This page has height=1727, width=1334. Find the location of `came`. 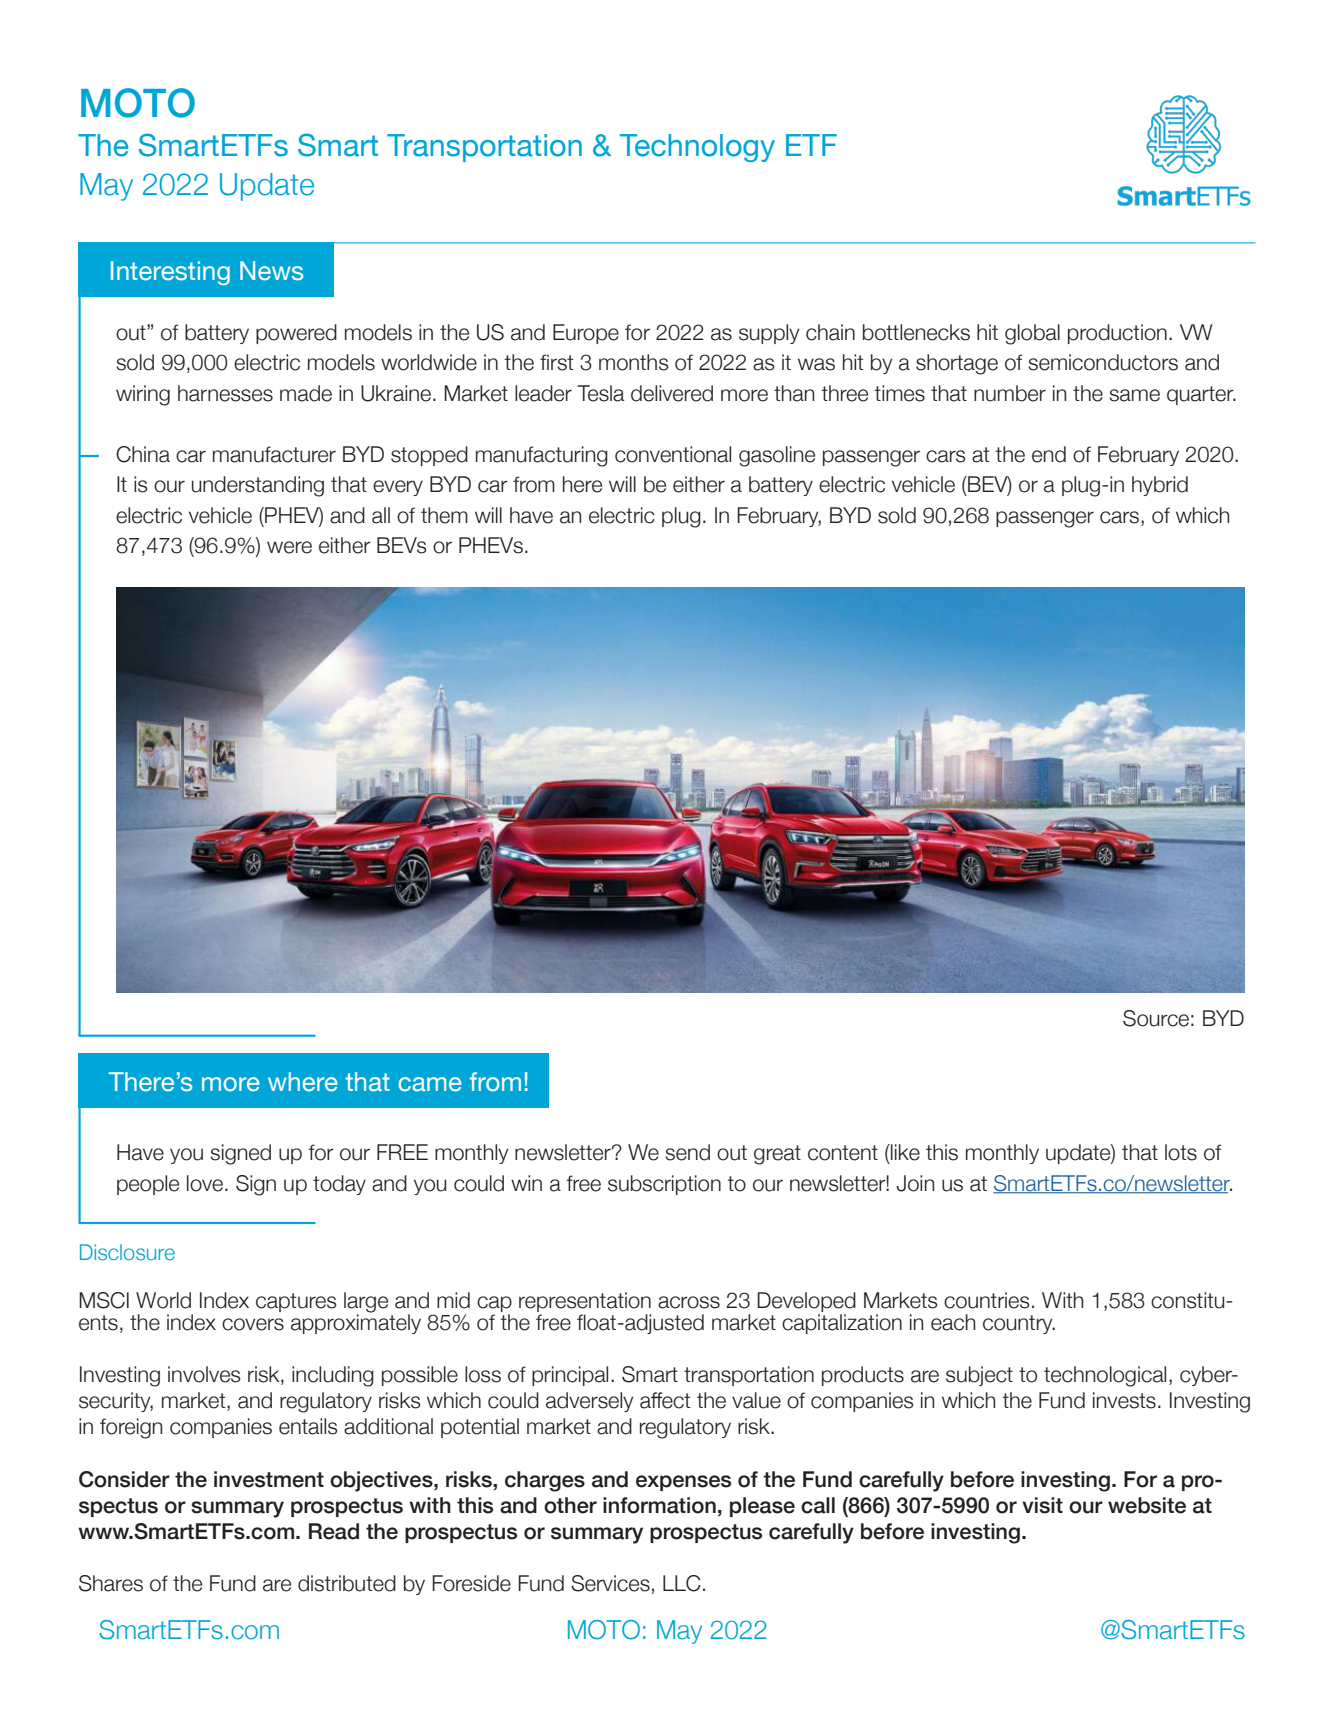

came is located at coordinates (430, 1084).
